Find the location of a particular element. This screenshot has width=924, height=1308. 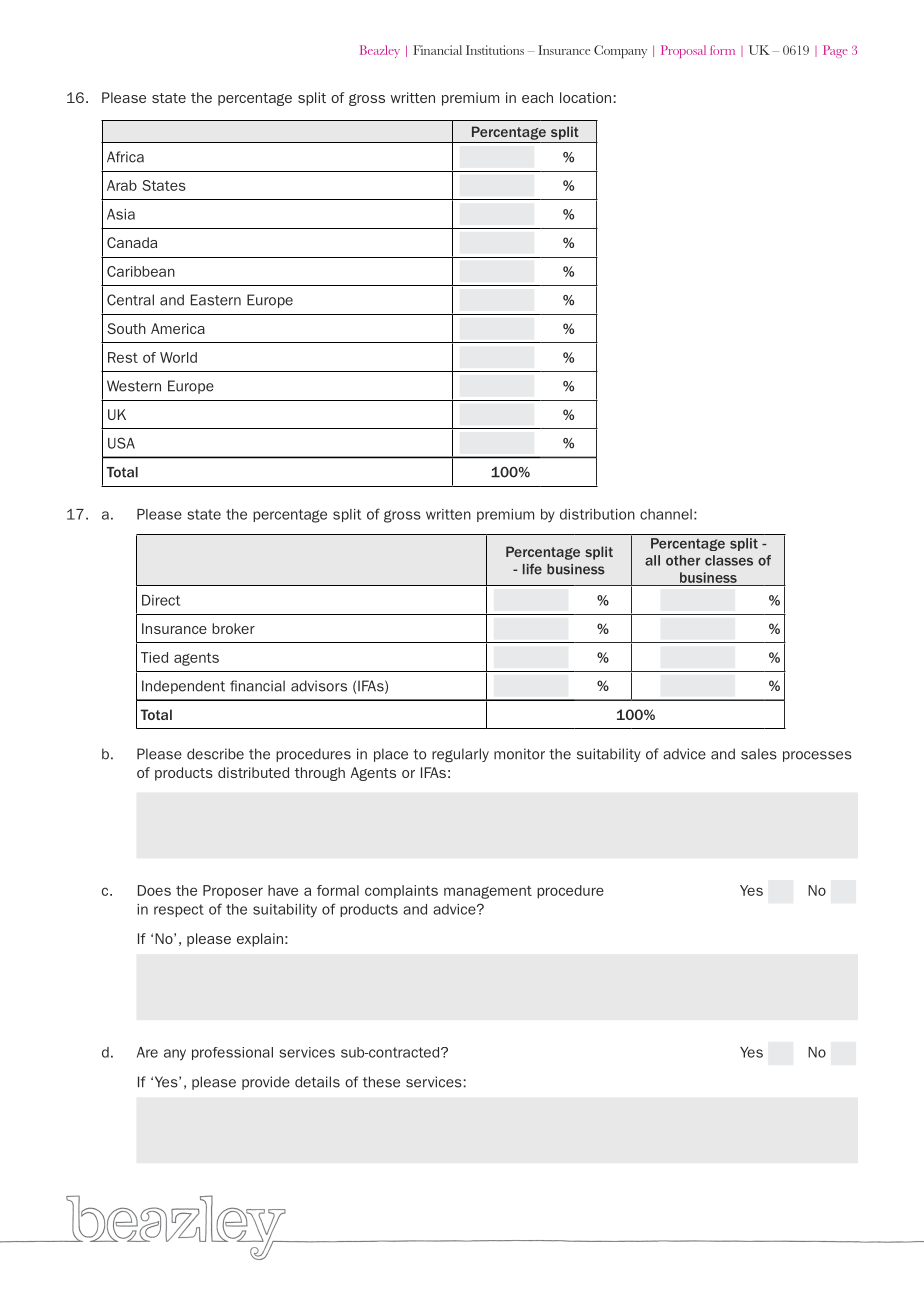

Institutions is located at coordinates (495, 50).
